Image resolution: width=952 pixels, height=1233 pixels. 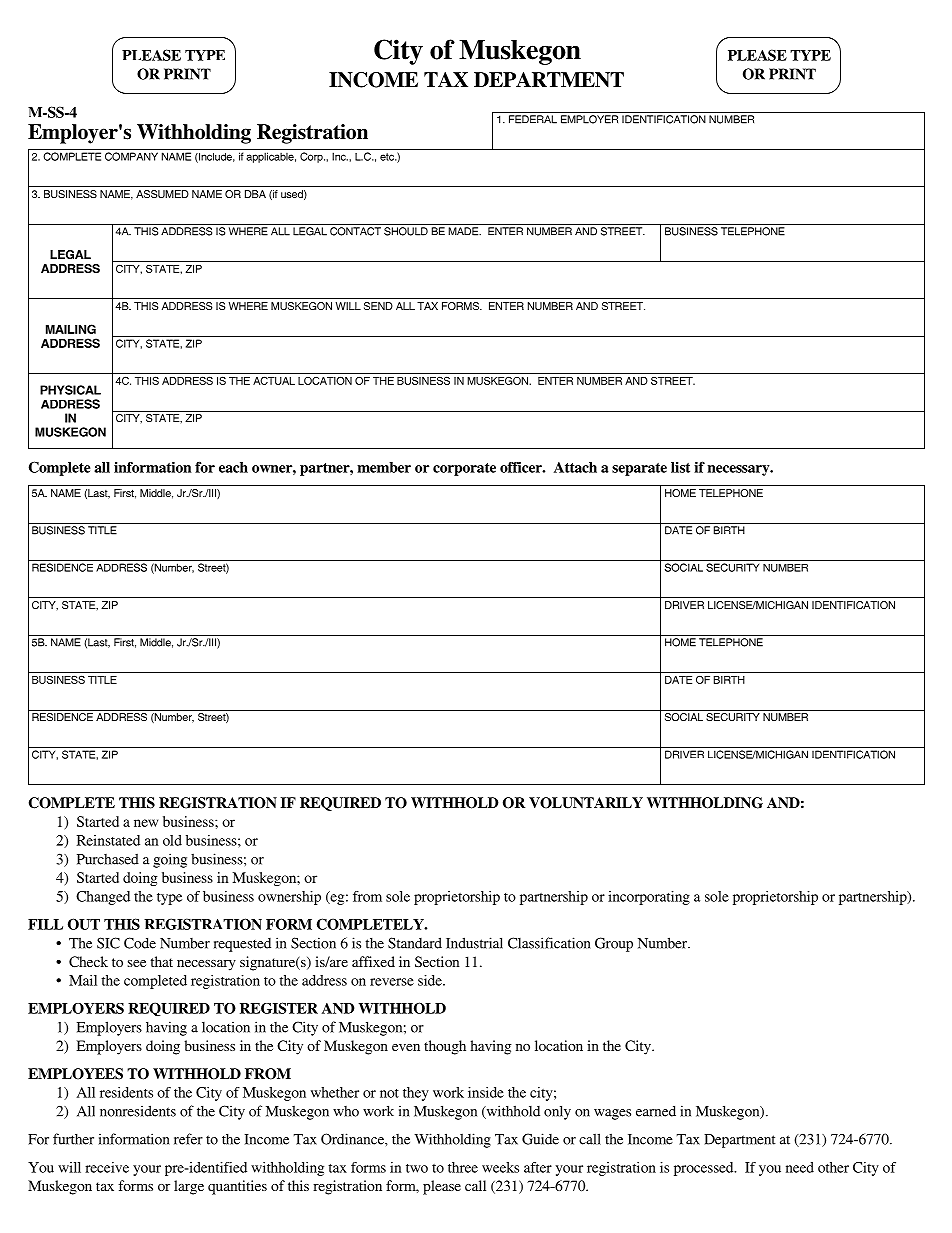 I want to click on Changed, so click(x=103, y=898).
